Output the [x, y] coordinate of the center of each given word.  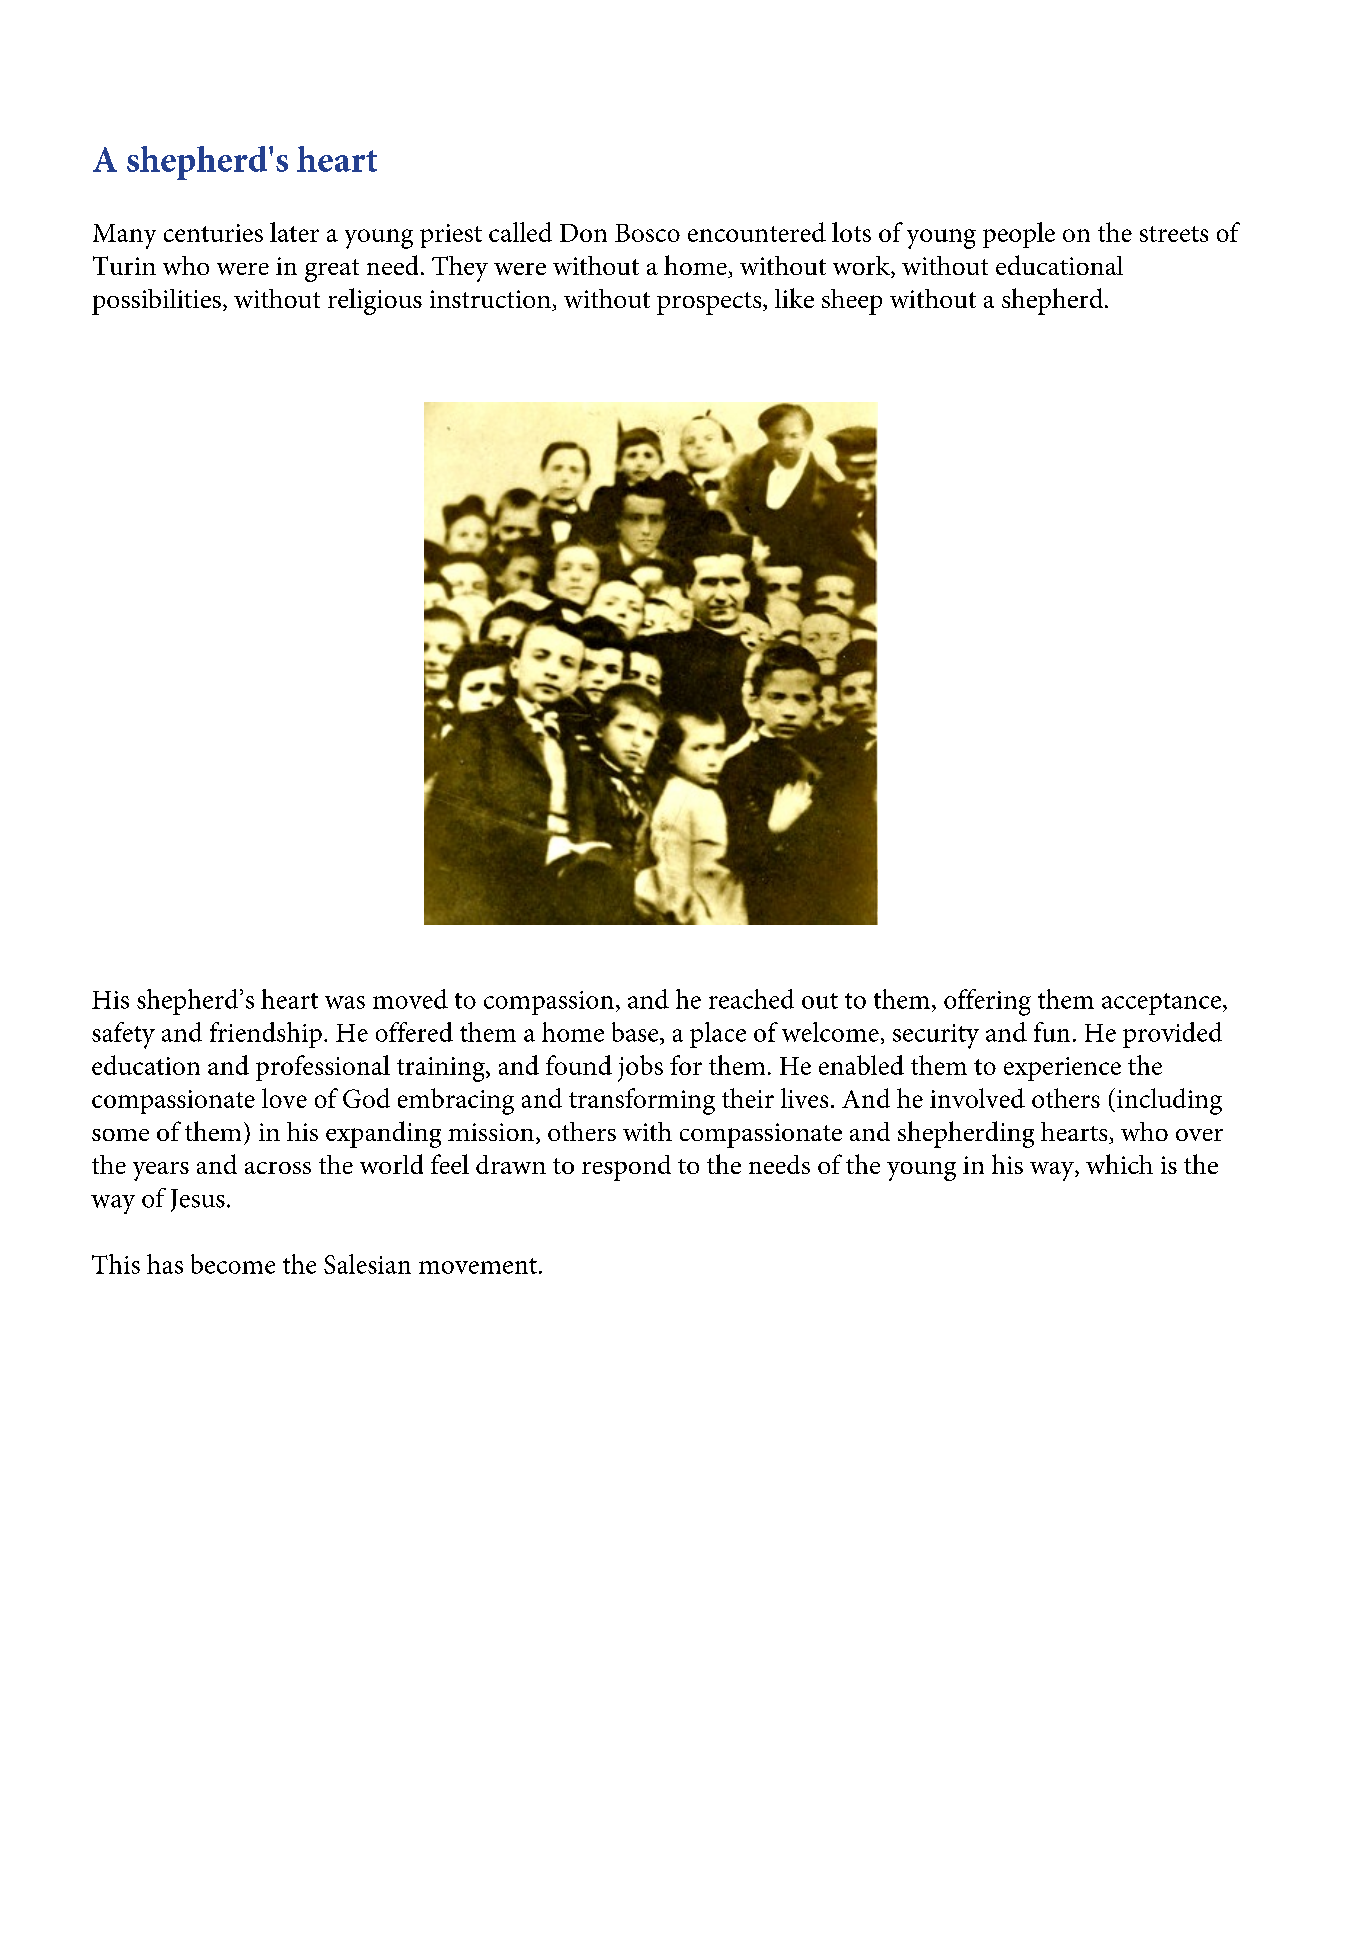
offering [987, 1002]
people [1019, 235]
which [1119, 1164]
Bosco [647, 233]
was [345, 1002]
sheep [852, 302]
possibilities [156, 302]
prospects [710, 303]
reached [751, 999]
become [233, 1264]
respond [626, 1168]
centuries [213, 233]
